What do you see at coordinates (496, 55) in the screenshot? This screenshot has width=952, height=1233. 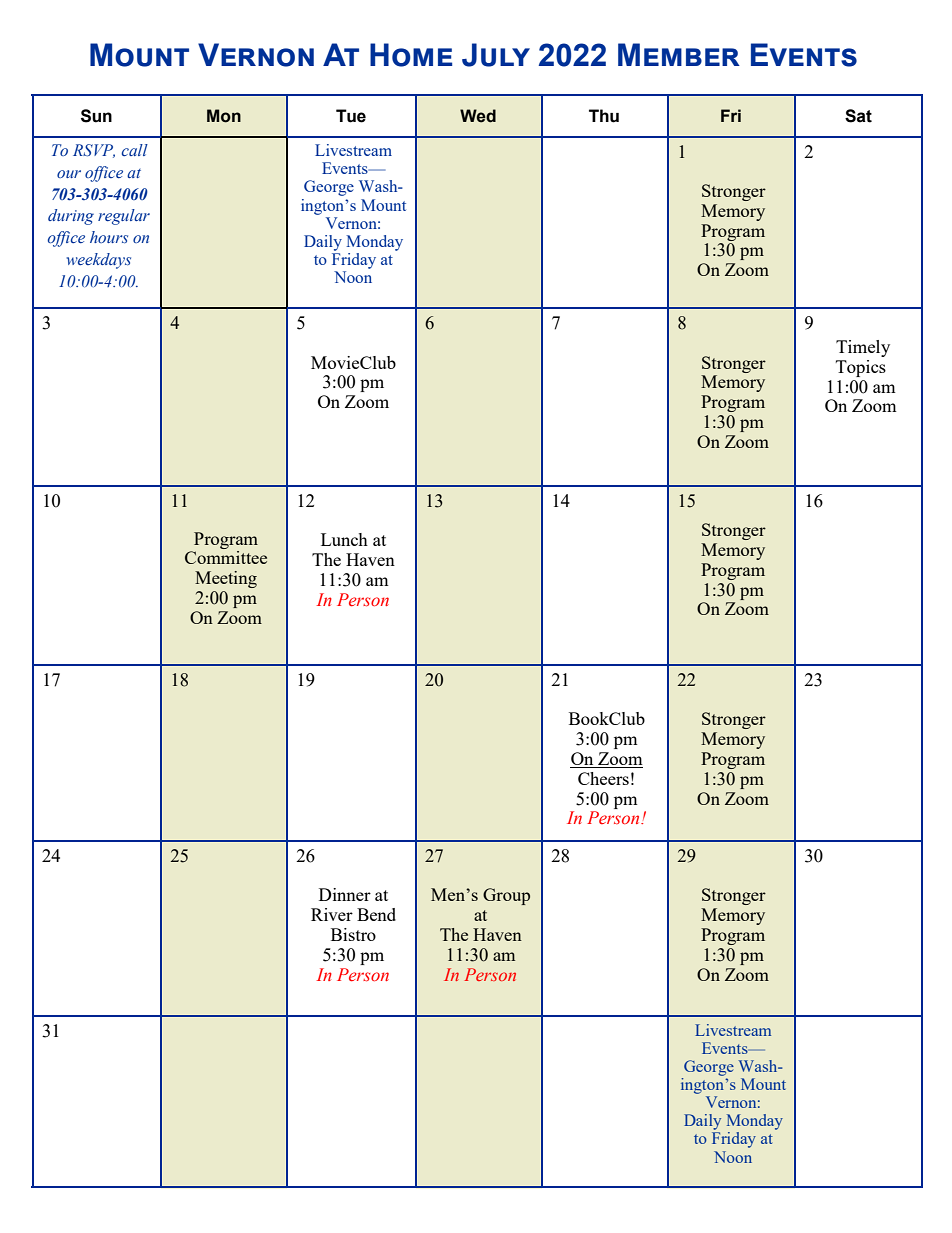 I see `July` at bounding box center [496, 55].
